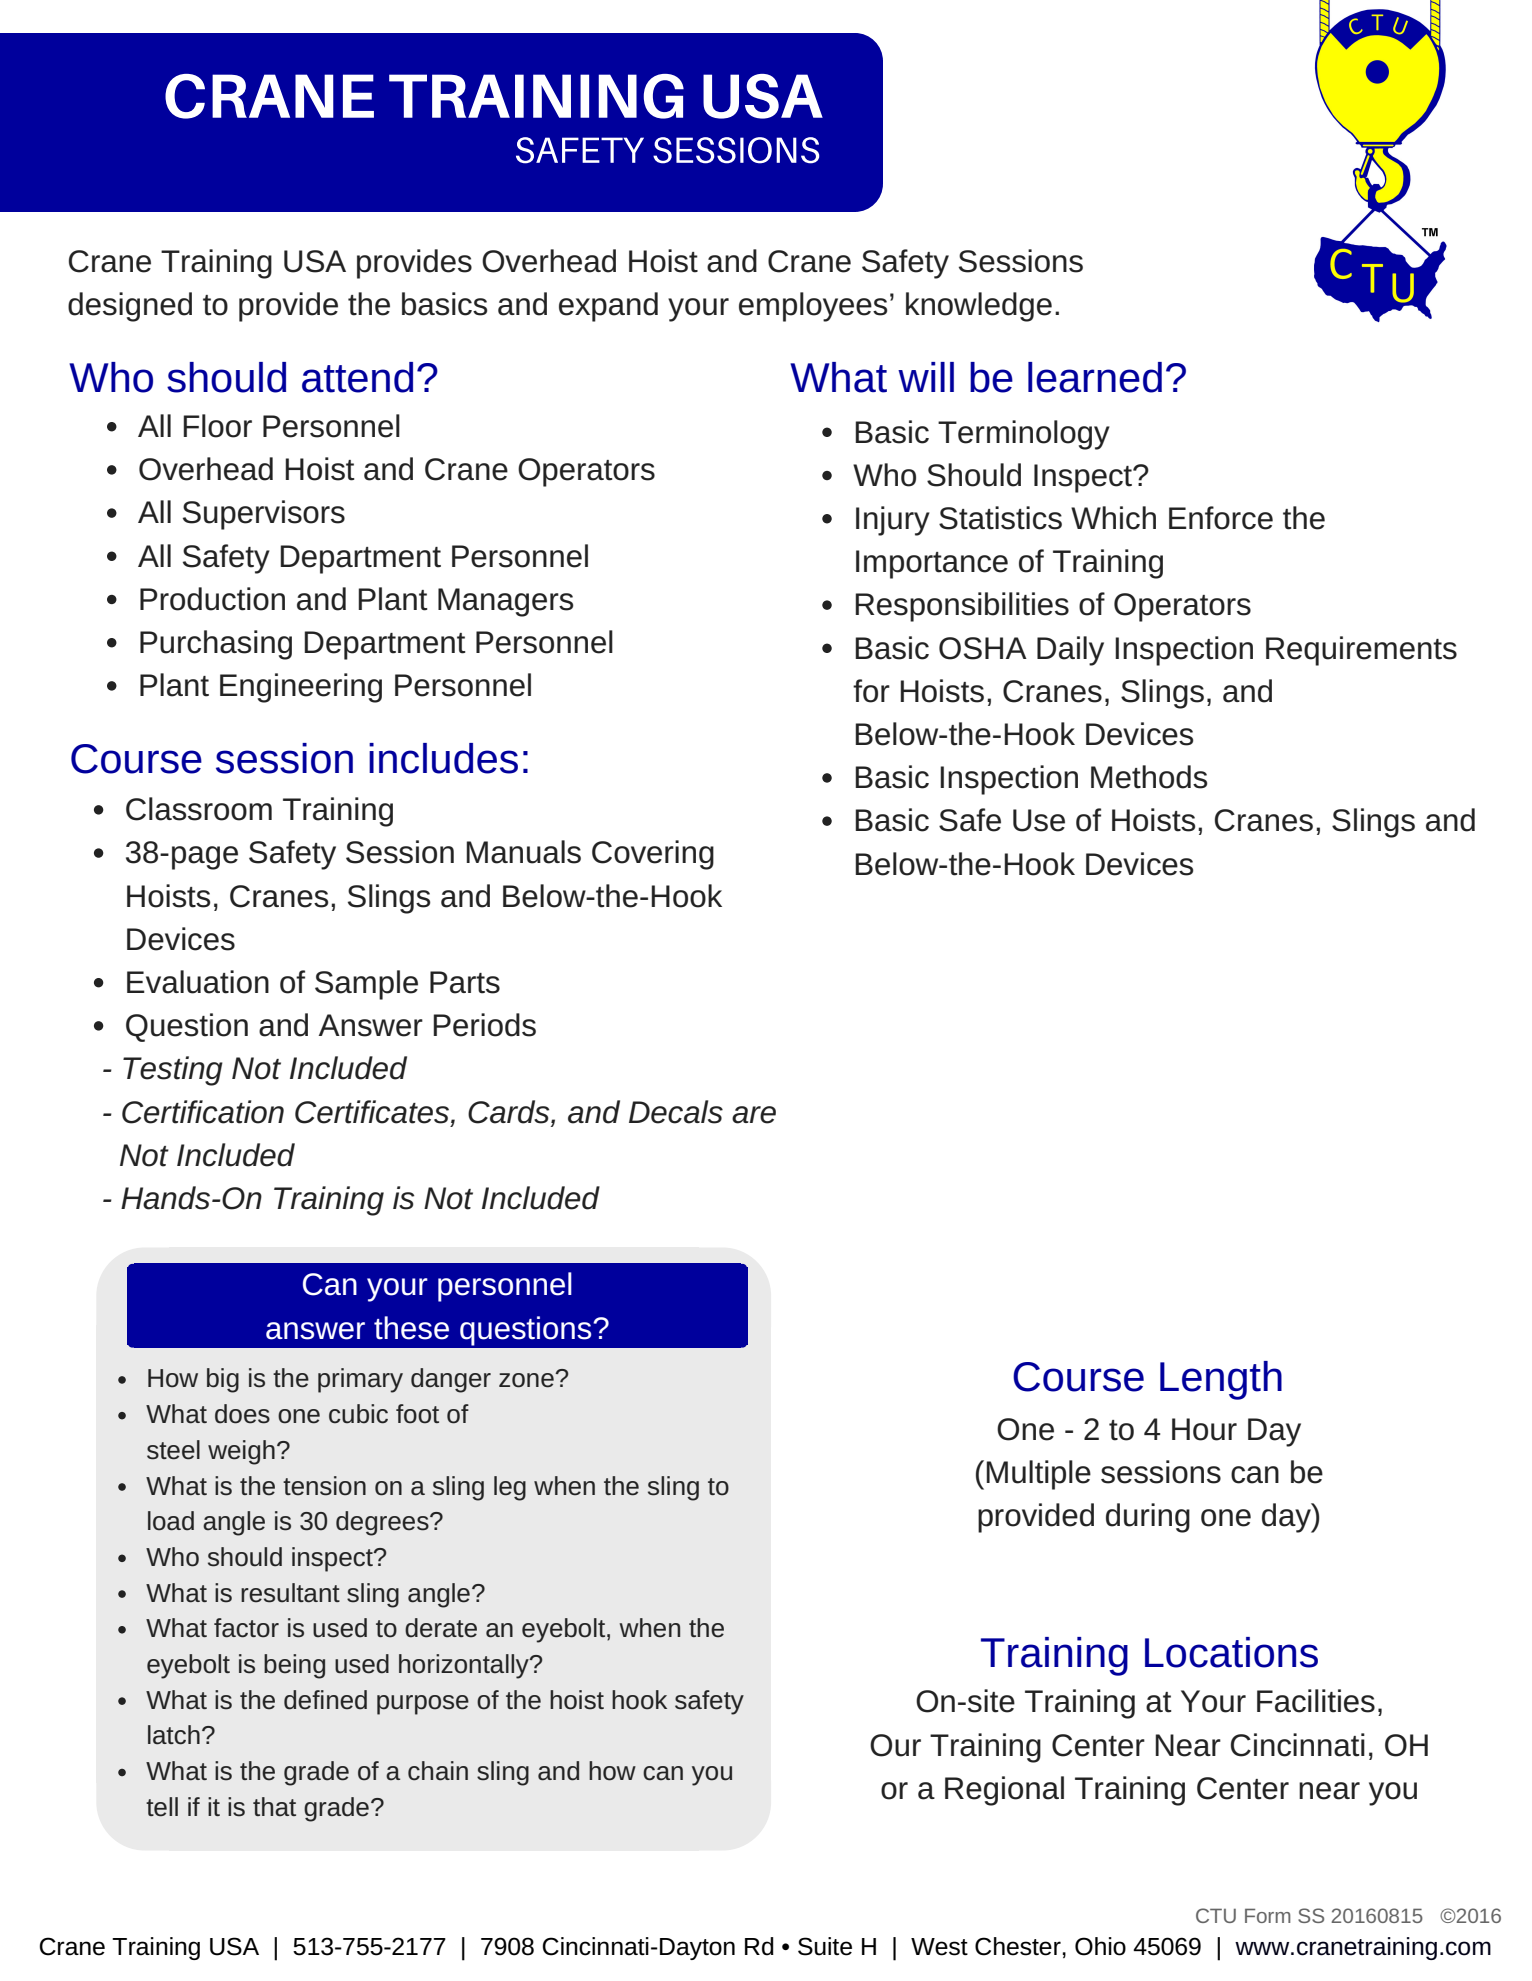  Describe the element at coordinates (357, 377) in the screenshot. I see `attend` at that location.
